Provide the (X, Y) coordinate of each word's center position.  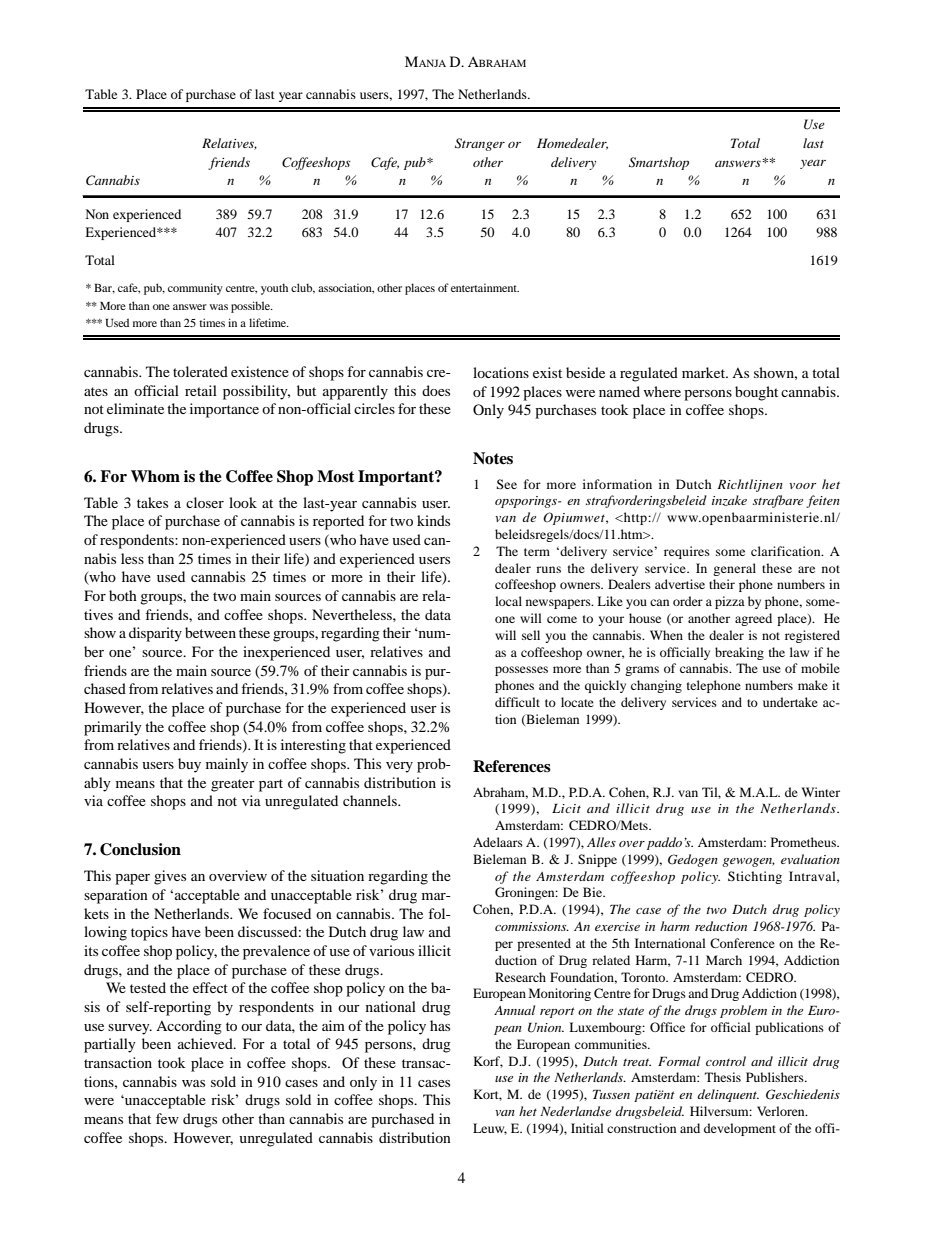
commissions (532, 926)
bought (756, 393)
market (704, 372)
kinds (433, 520)
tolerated (200, 371)
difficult (517, 702)
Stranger (480, 144)
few (167, 1118)
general (734, 569)
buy (189, 765)
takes (152, 502)
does (436, 390)
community (195, 289)
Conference (742, 943)
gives (170, 877)
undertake (790, 702)
